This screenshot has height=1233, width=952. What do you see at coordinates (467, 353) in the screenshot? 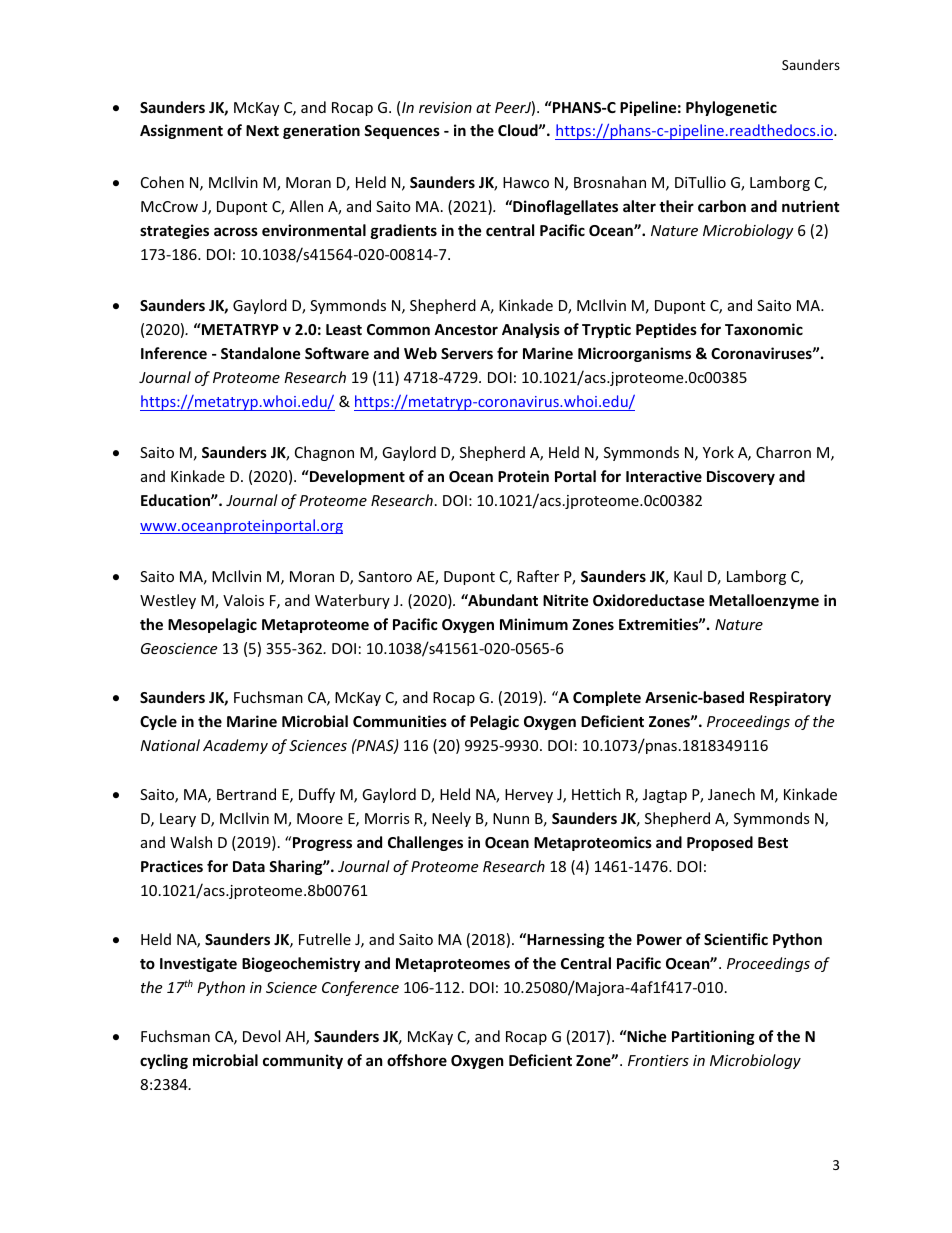
I see `Servers` at bounding box center [467, 353].
